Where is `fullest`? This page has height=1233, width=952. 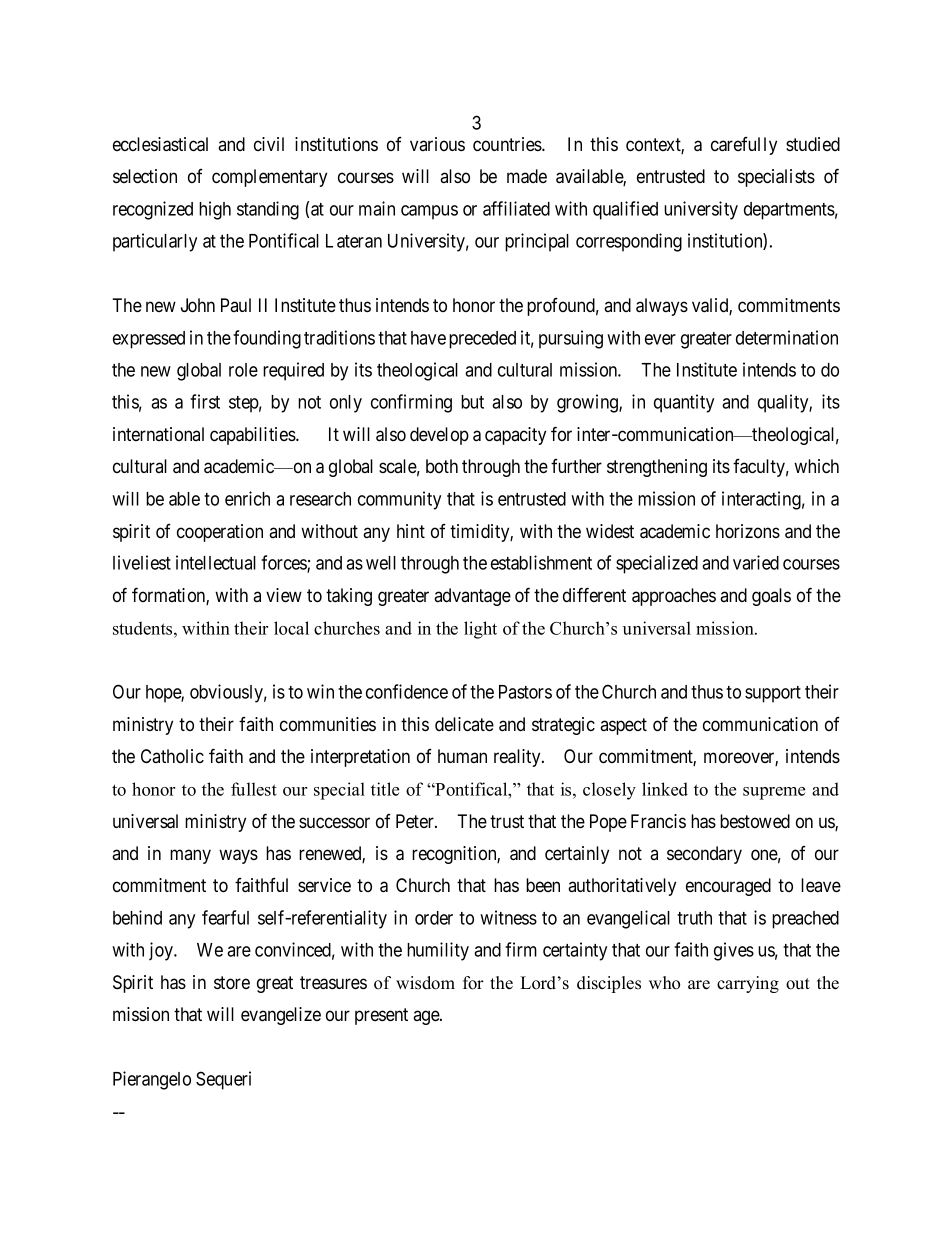 fullest is located at coordinates (254, 789).
